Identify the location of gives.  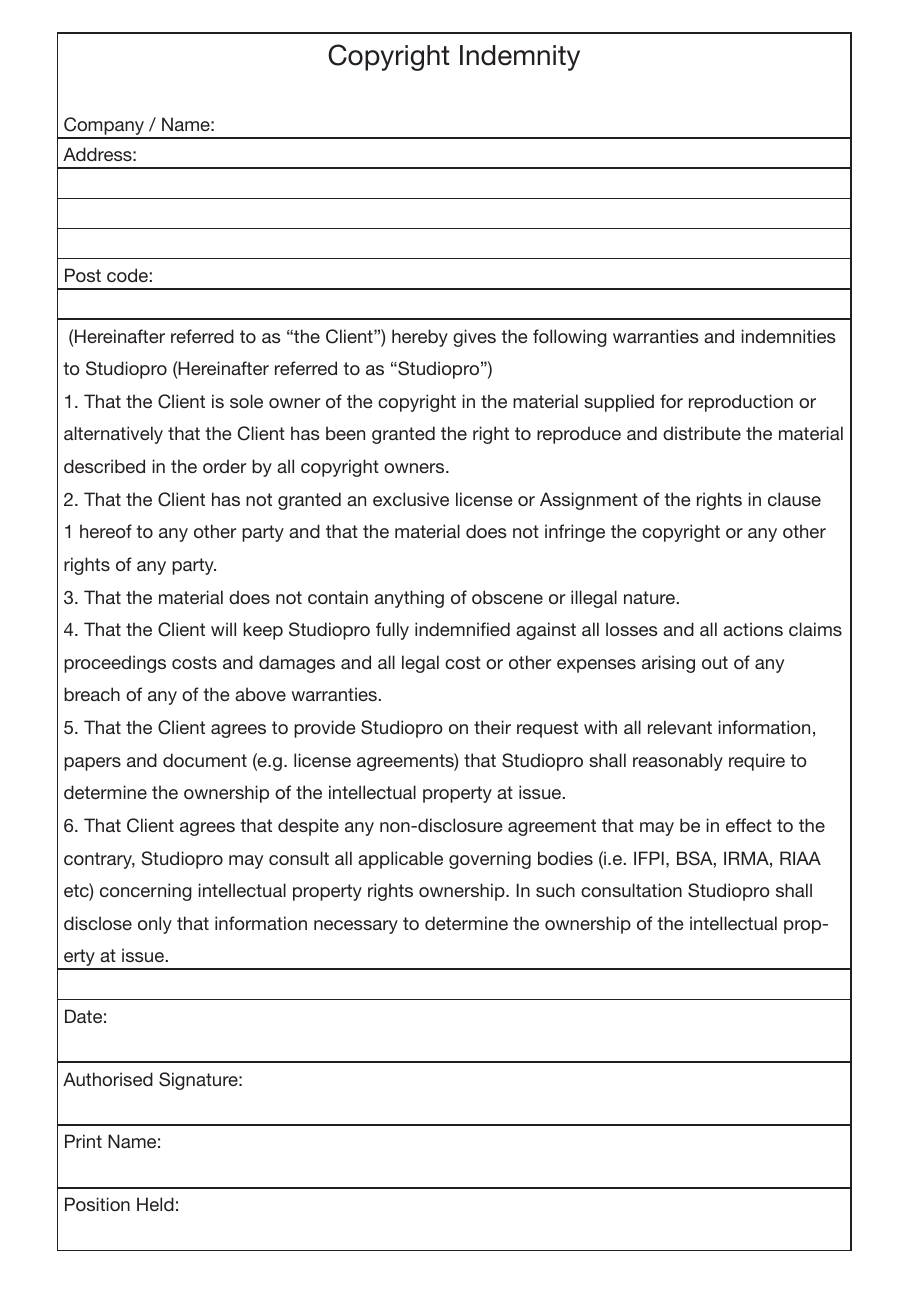
(474, 338).
